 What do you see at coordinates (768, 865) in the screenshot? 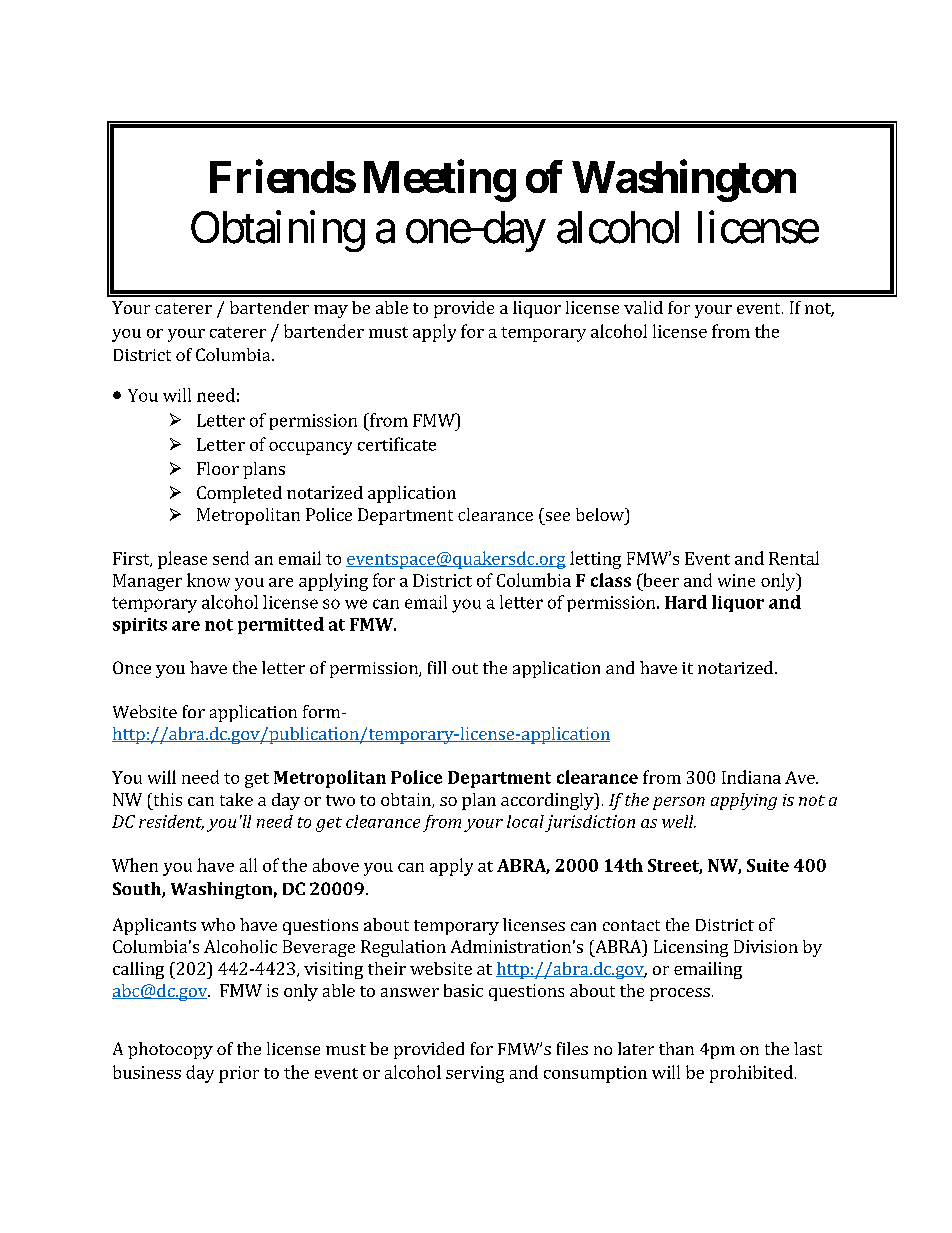
I see `Suite` at bounding box center [768, 865].
